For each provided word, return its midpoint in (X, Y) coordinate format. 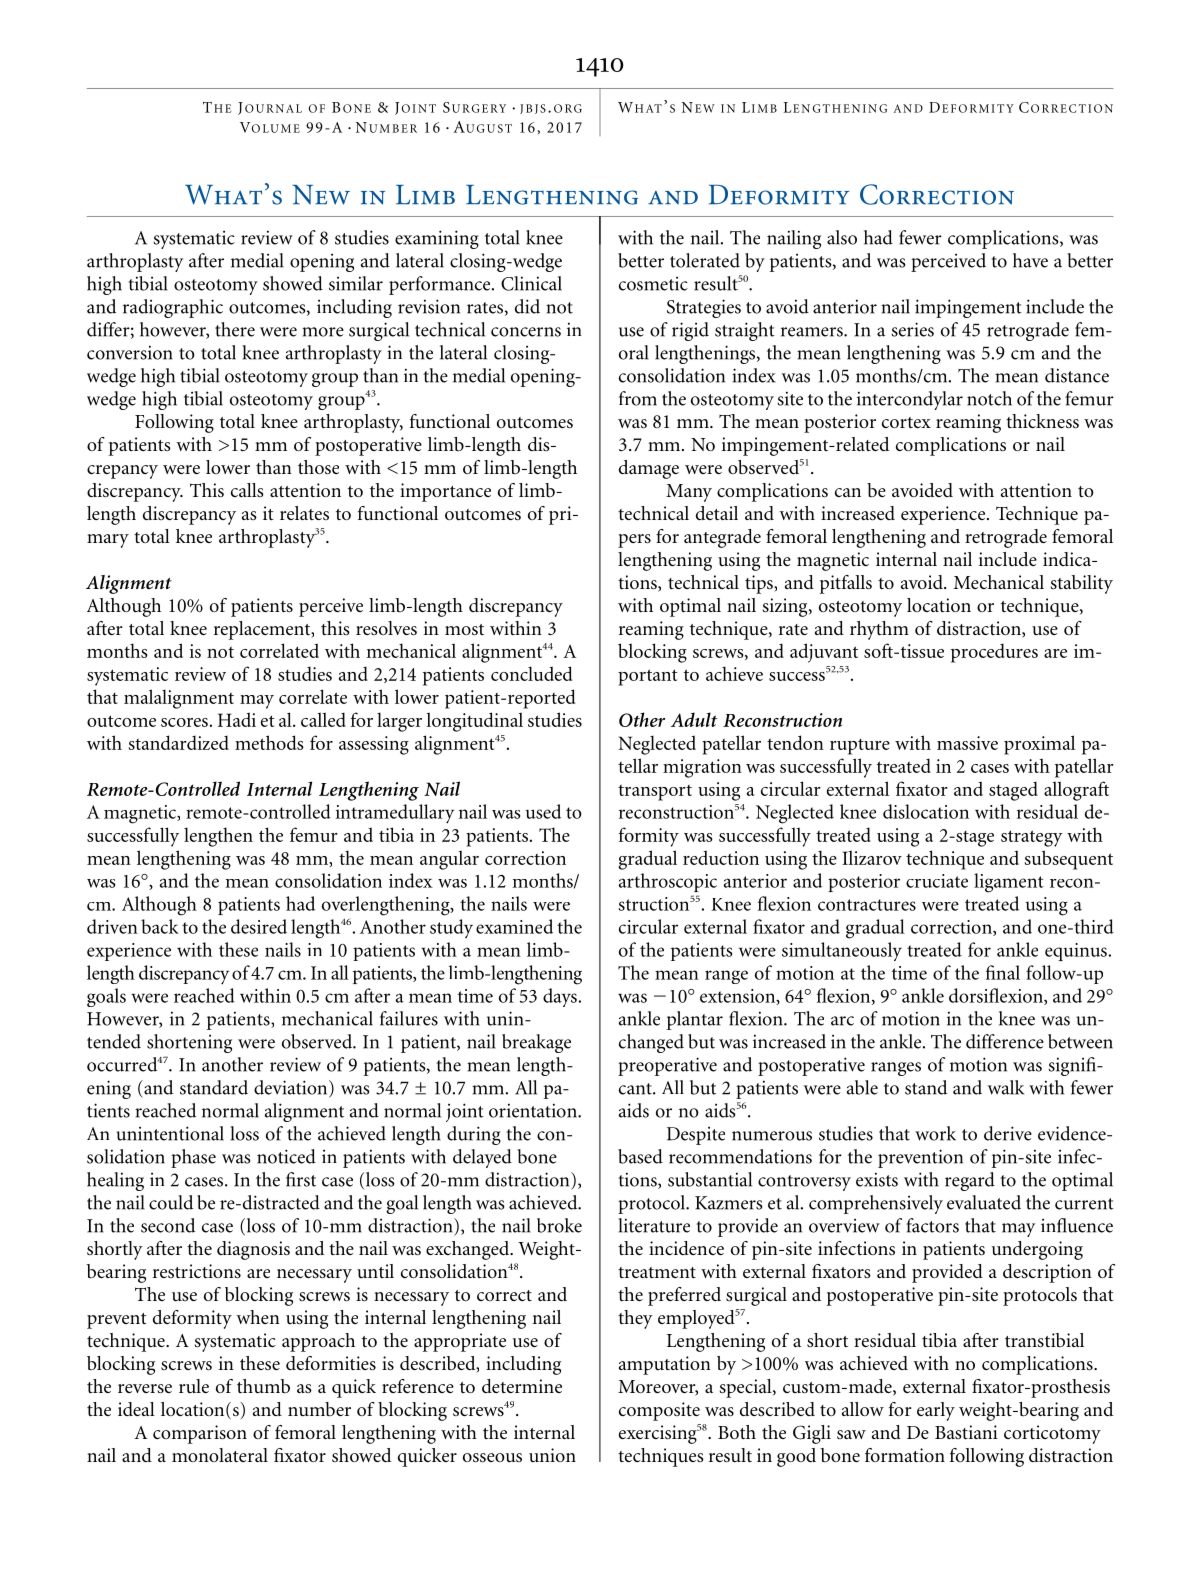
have (1030, 260)
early (936, 1411)
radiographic (173, 308)
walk (1006, 1087)
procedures (994, 653)
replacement (263, 630)
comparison (200, 1434)
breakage (536, 1043)
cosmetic (653, 284)
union (552, 1455)
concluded (531, 673)
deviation (292, 1088)
